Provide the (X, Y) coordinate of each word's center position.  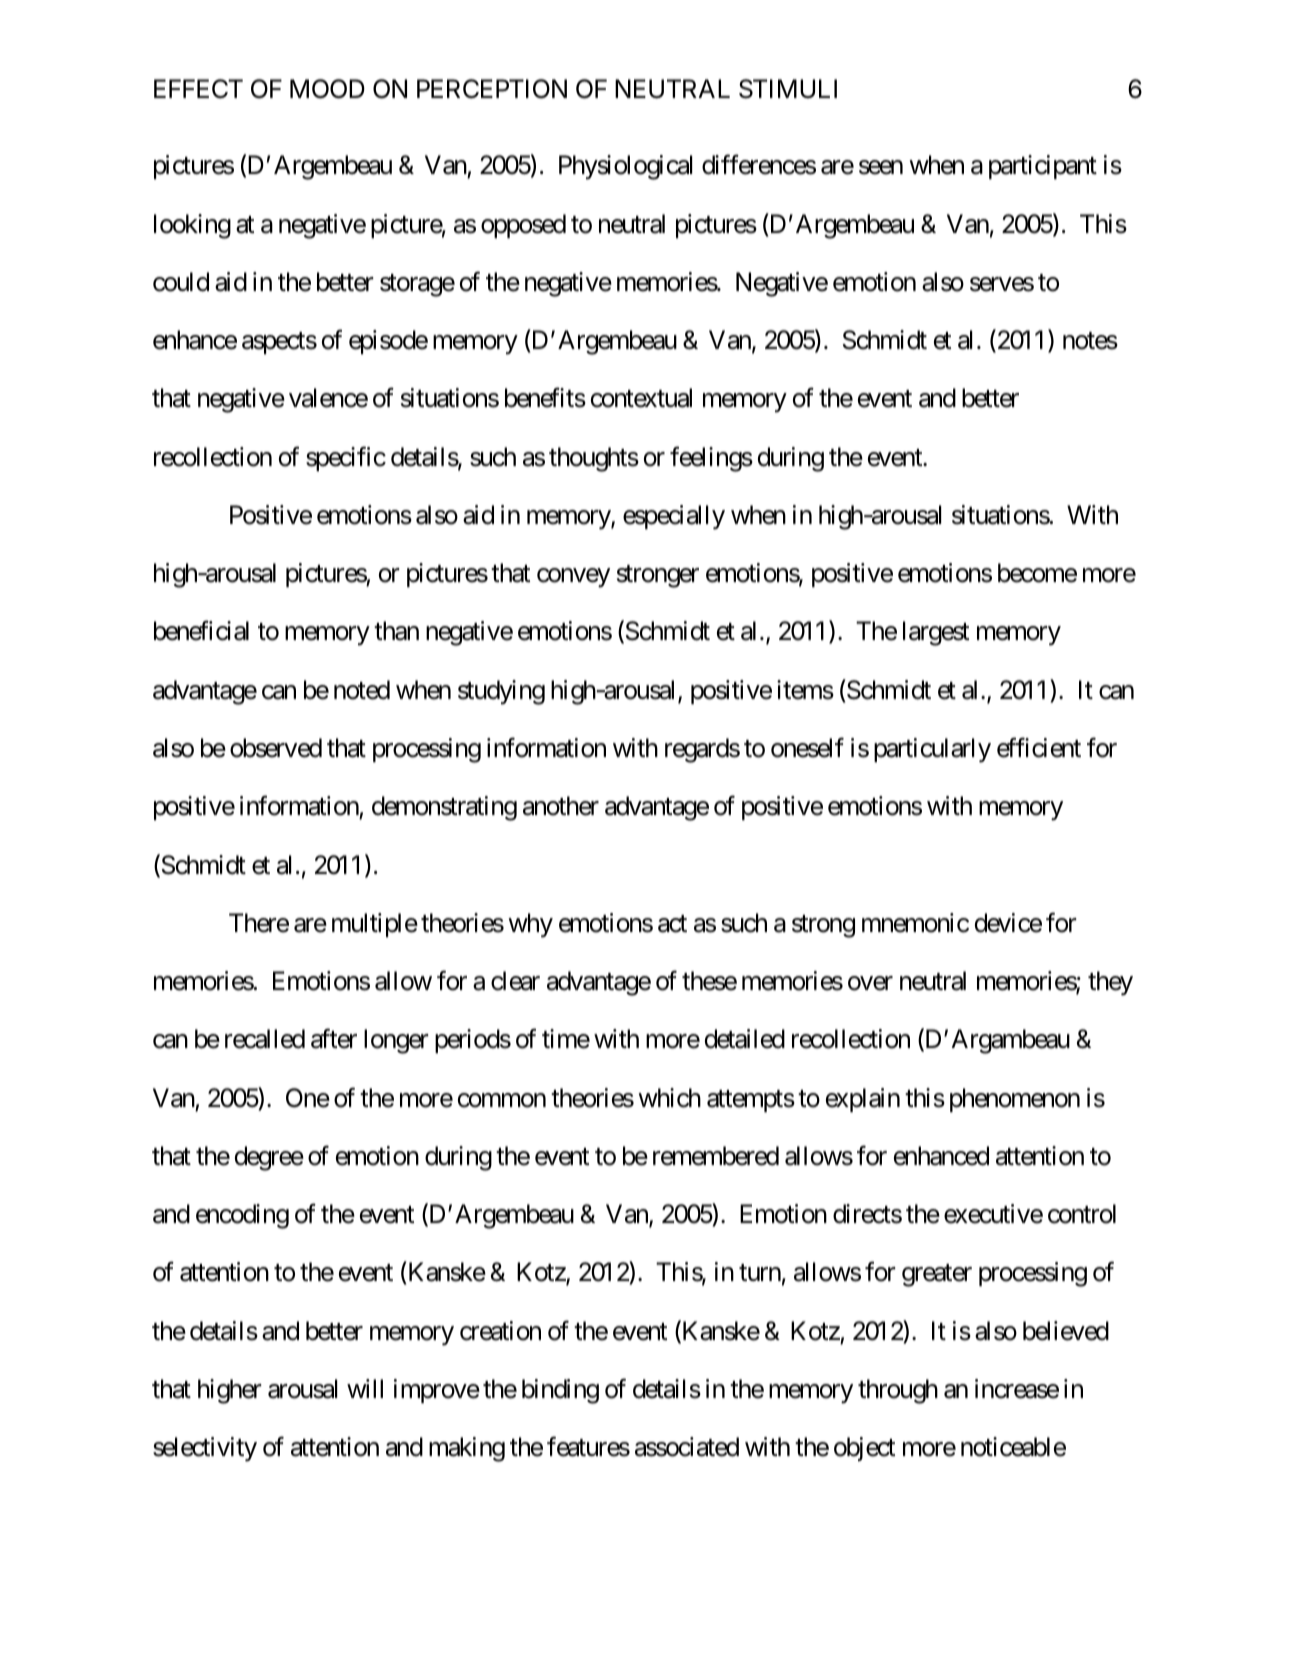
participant (1043, 167)
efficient (1039, 748)
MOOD (327, 89)
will (365, 1388)
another (561, 806)
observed (276, 748)
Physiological (625, 167)
